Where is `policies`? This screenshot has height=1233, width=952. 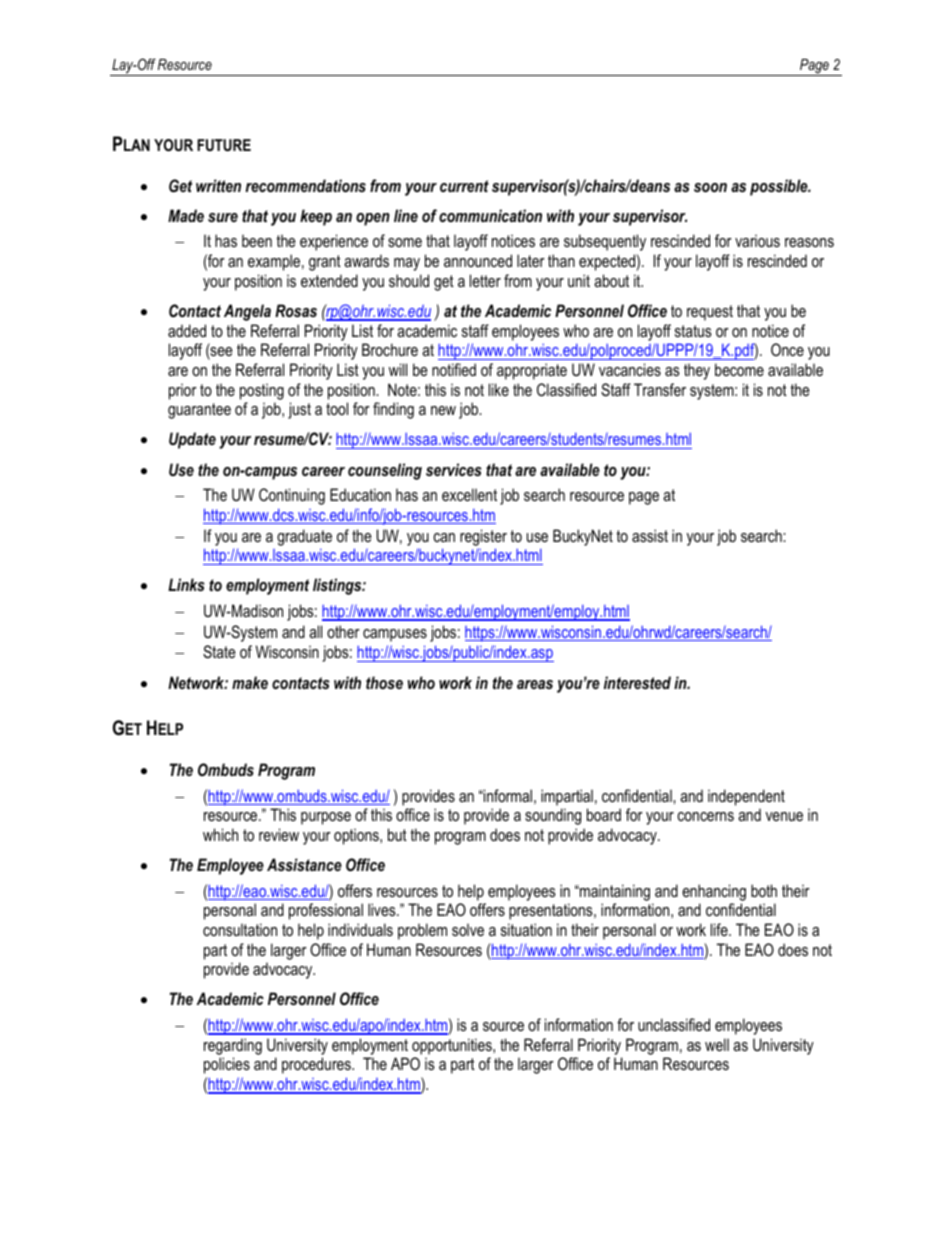 policies is located at coordinates (227, 1065).
